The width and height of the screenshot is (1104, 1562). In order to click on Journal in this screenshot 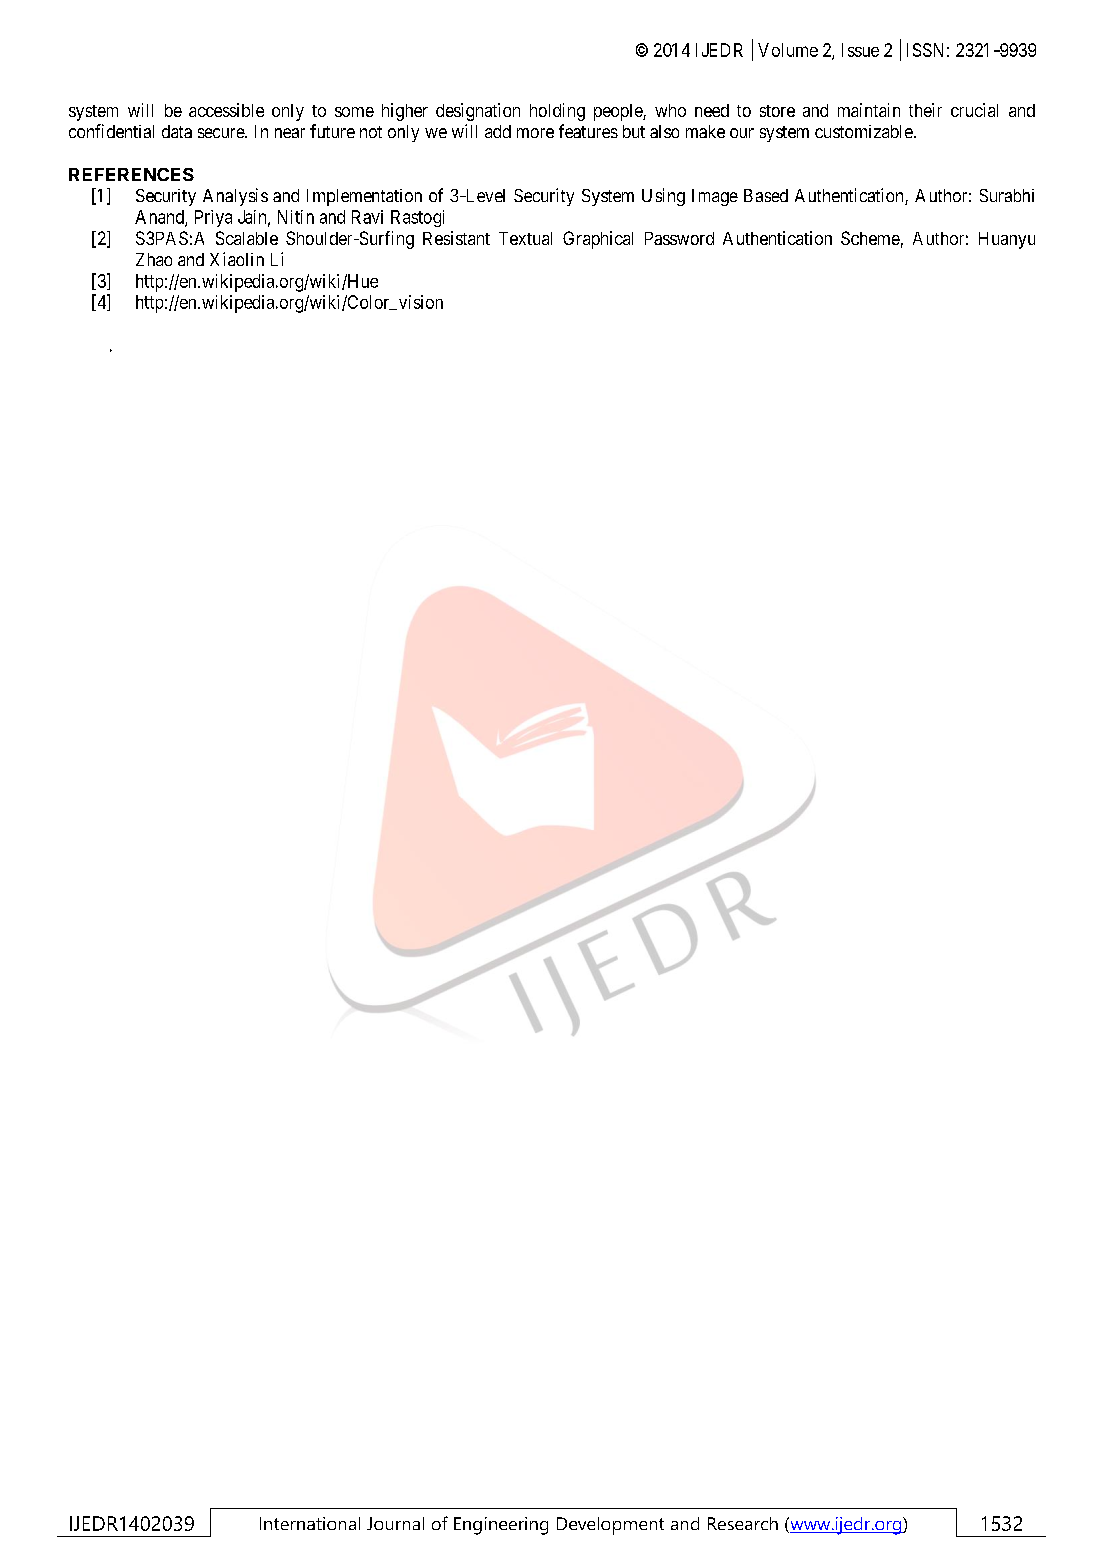, I will do `click(395, 1523)`.
